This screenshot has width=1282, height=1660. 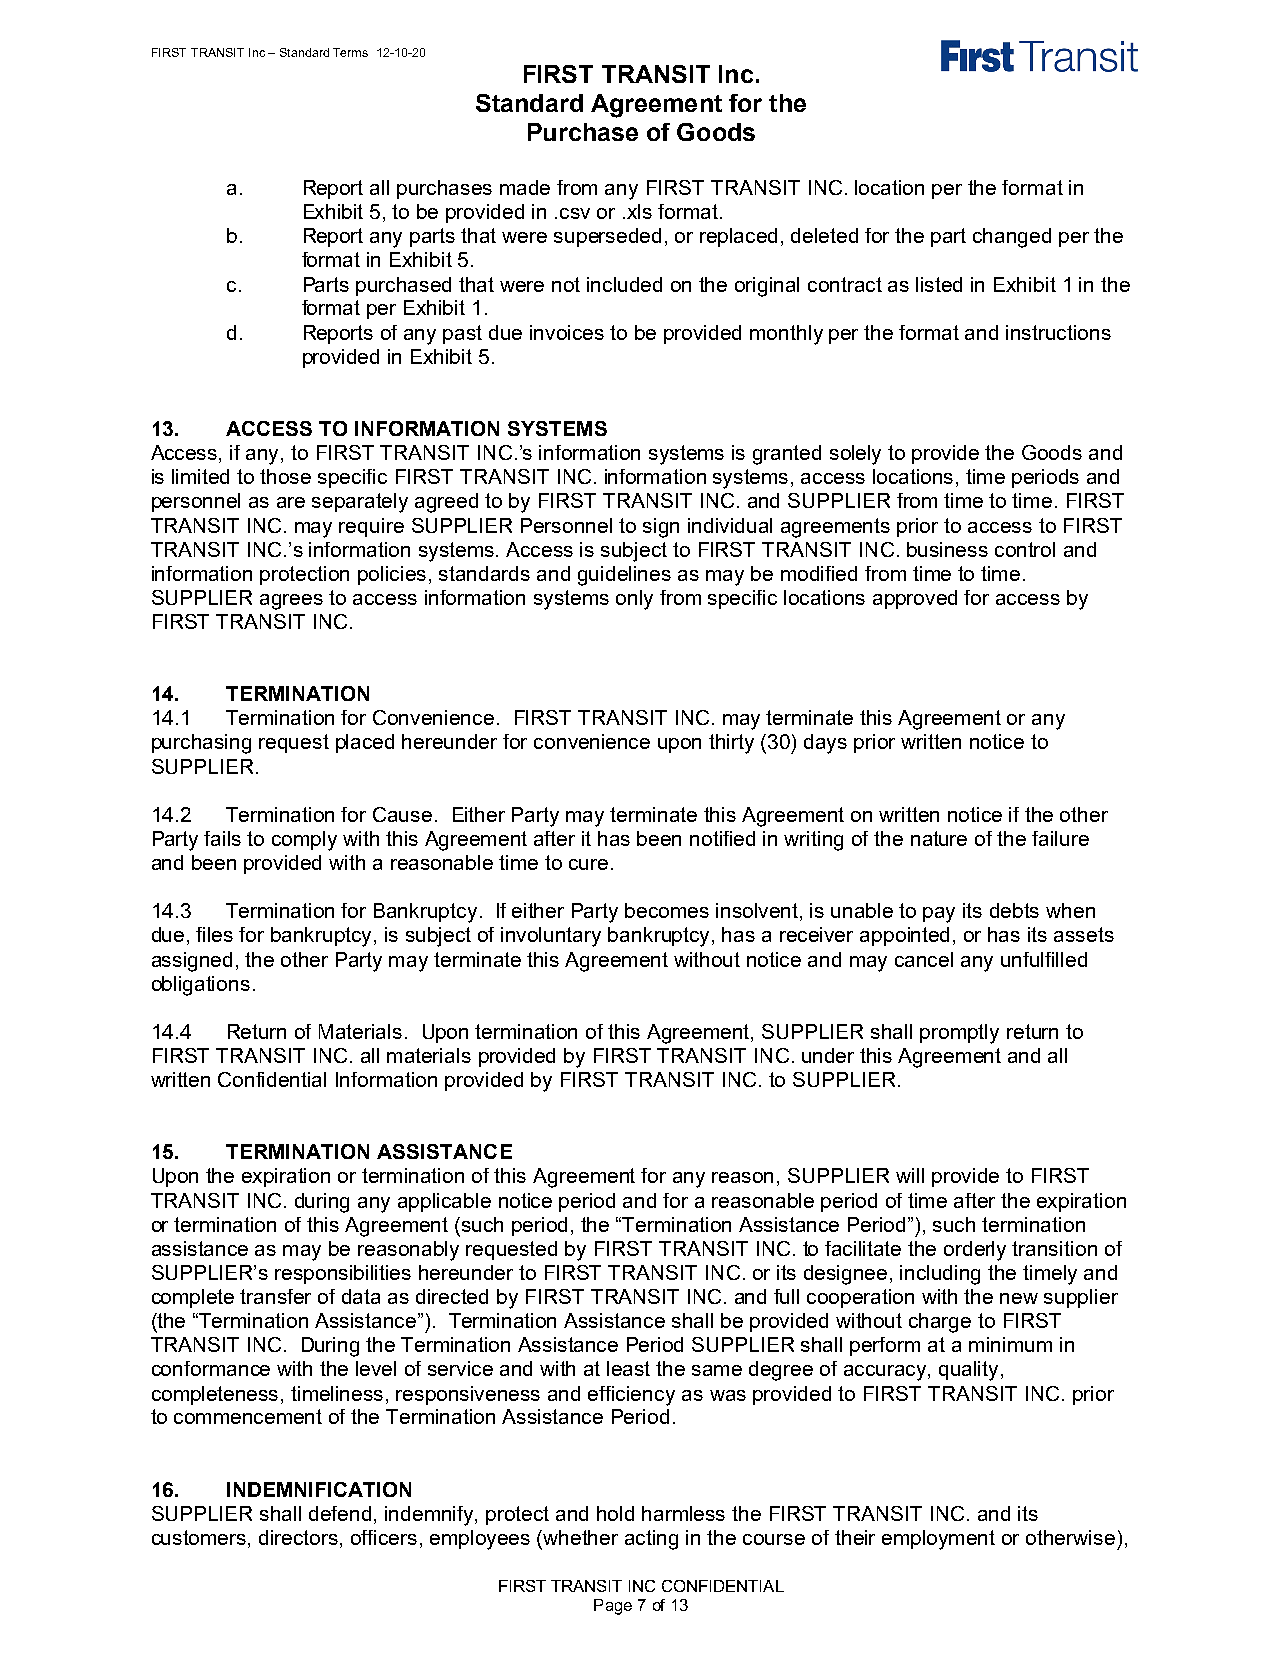 What do you see at coordinates (300, 1539) in the screenshot?
I see `directors` at bounding box center [300, 1539].
